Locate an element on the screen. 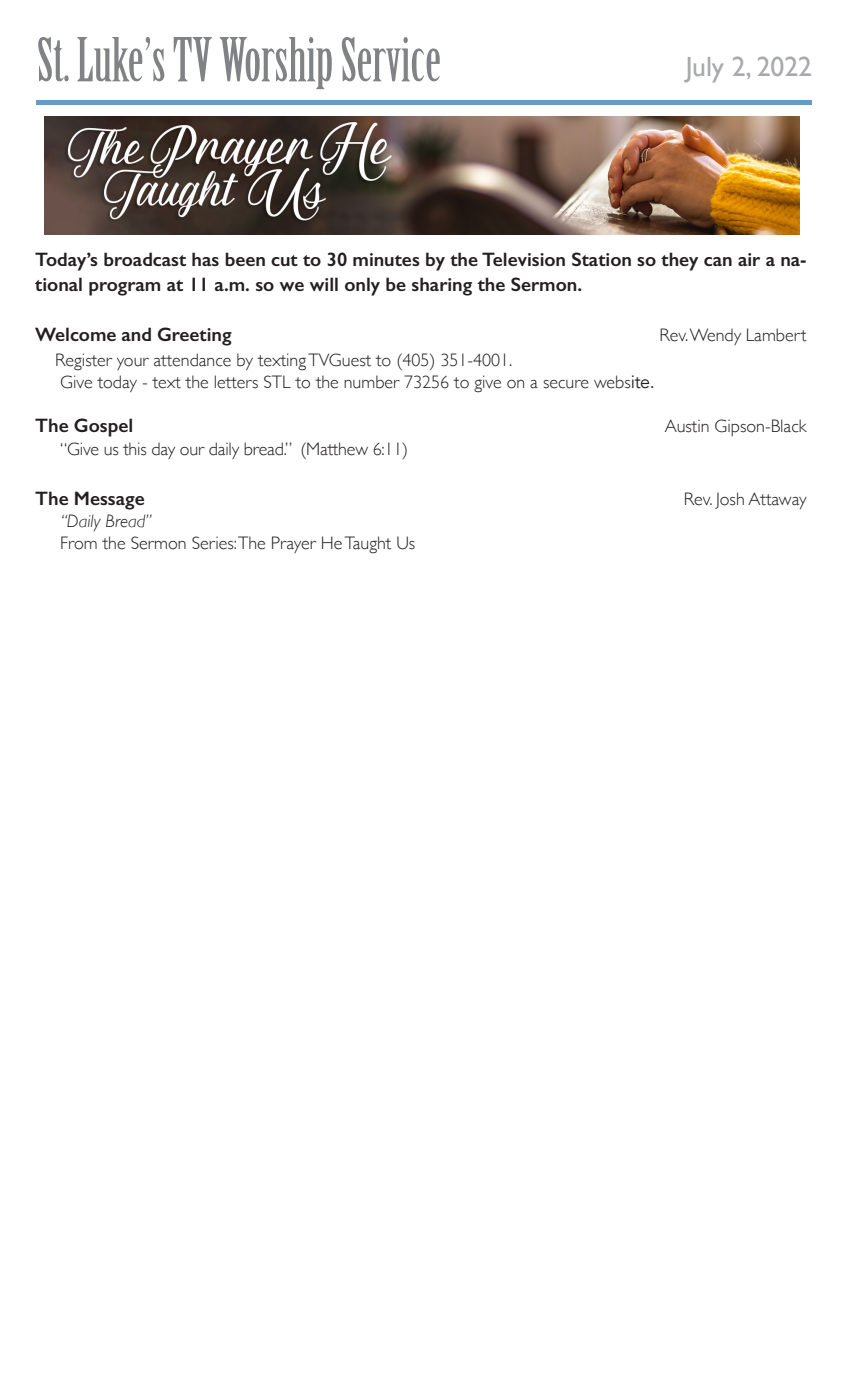 Image resolution: width=849 pixels, height=1400 pixels. Taught is located at coordinates (368, 545).
